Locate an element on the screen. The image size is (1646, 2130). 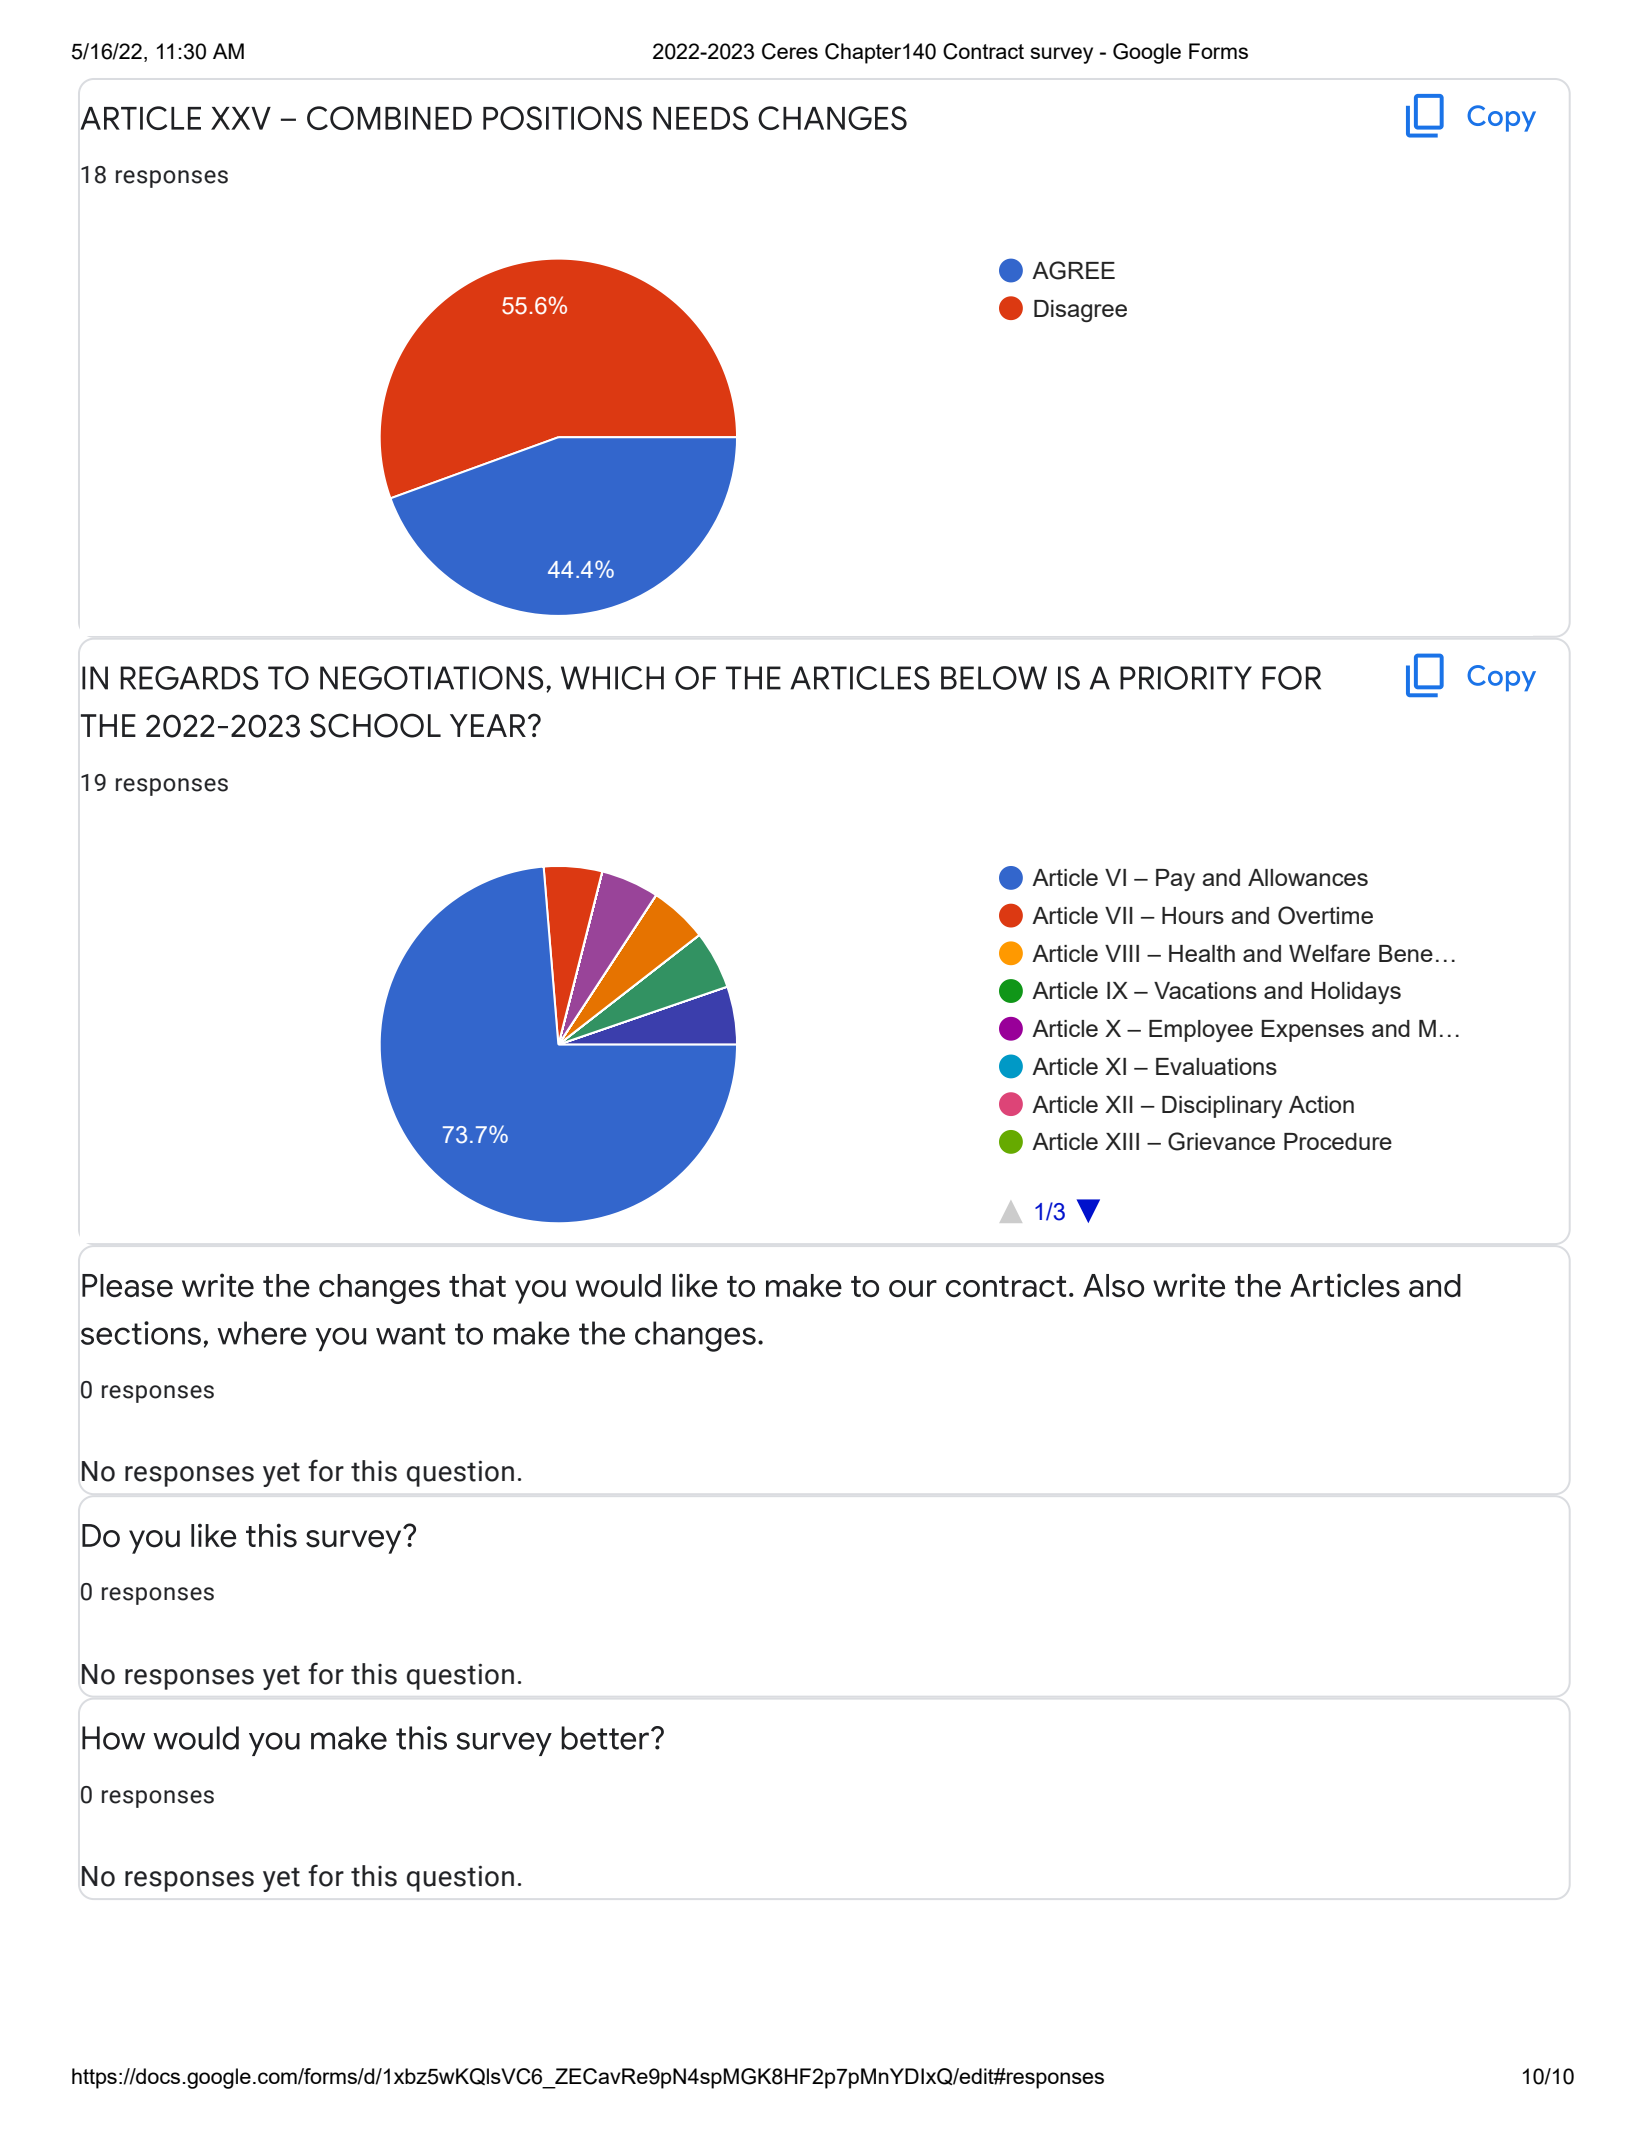
Ceres is located at coordinates (790, 51).
